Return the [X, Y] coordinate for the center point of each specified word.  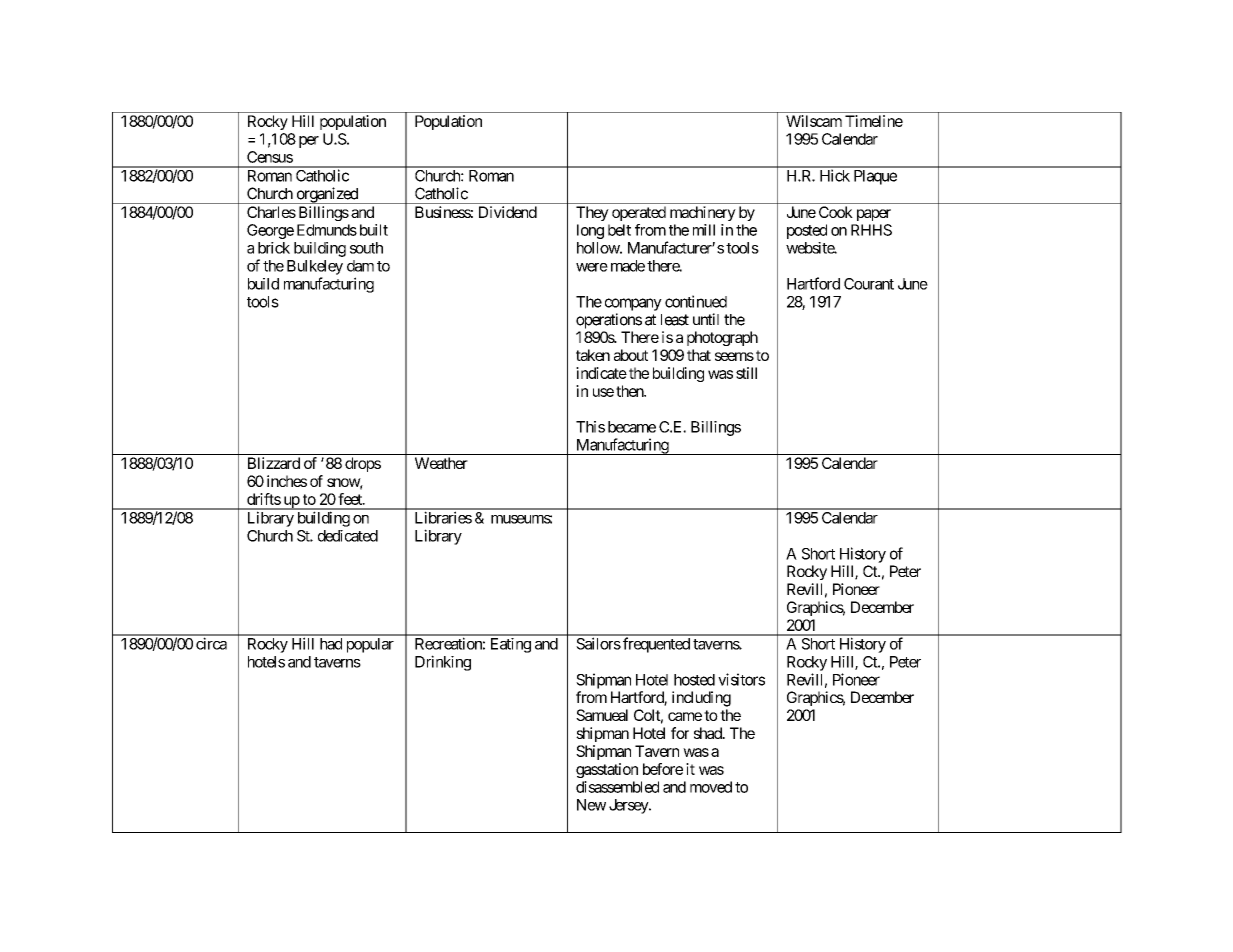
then [630, 391]
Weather [441, 463]
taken [593, 355]
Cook [836, 212]
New [591, 805]
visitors [741, 679]
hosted [694, 680]
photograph [722, 338]
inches [287, 481]
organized [327, 195]
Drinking [443, 663]
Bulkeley [315, 267]
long [590, 231]
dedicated [348, 536]
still [746, 373]
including [701, 699]
